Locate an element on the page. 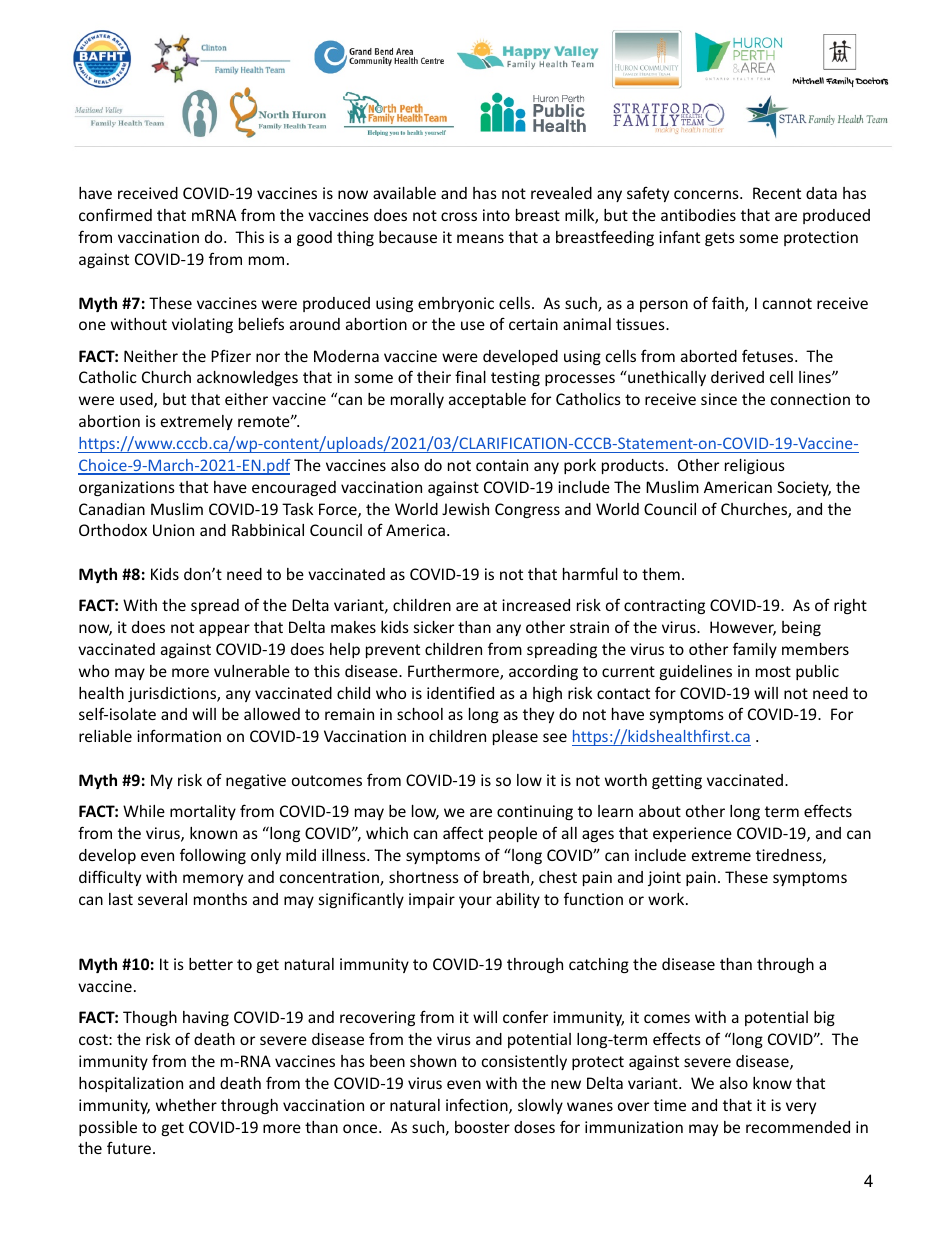 The height and width of the page is (1233, 952). most is located at coordinates (773, 671).
